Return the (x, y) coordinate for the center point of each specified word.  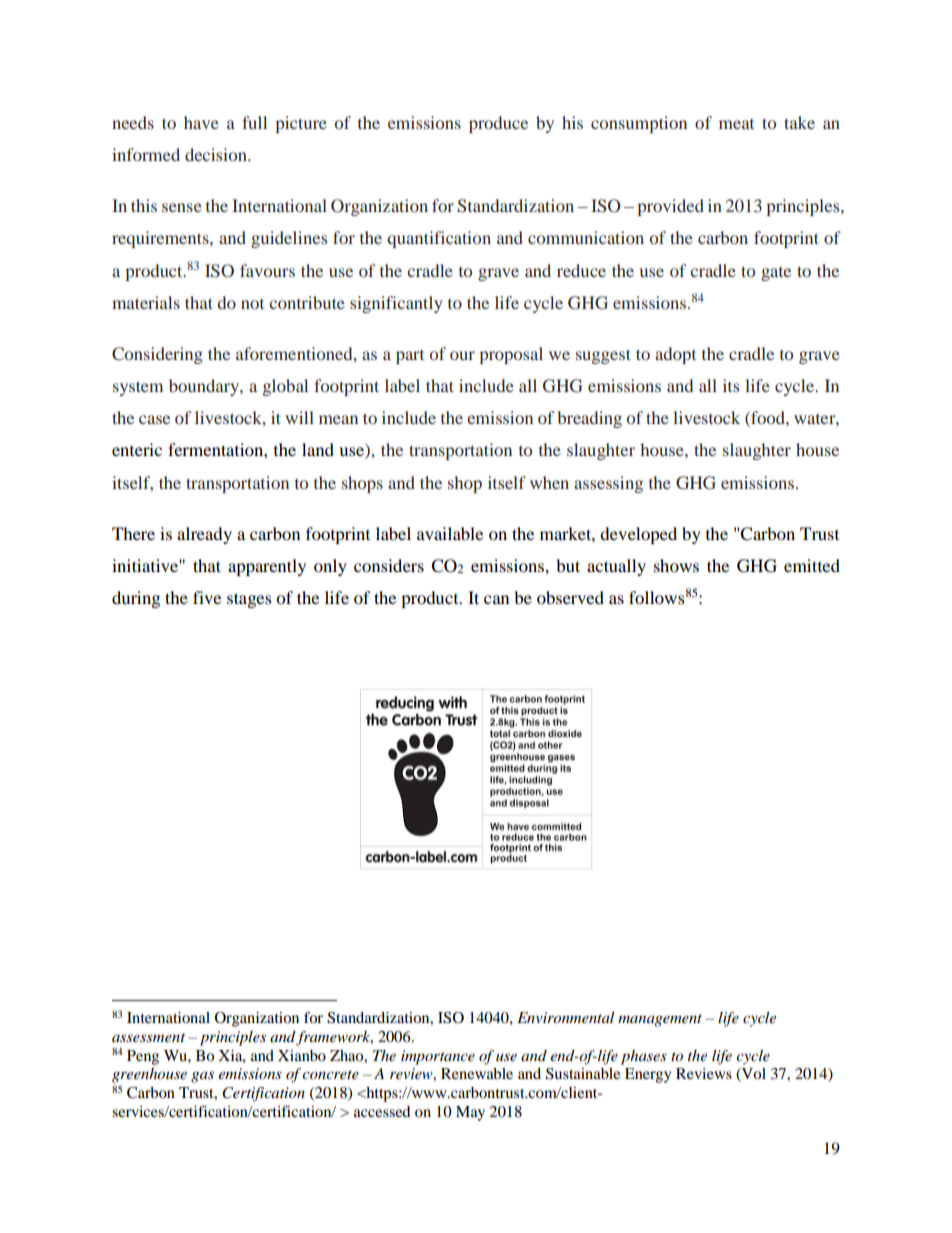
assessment (148, 1037)
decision (217, 154)
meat (736, 124)
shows (676, 565)
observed (570, 597)
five (207, 597)
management (660, 1020)
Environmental (566, 1017)
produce (498, 124)
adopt (675, 355)
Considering (157, 355)
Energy (648, 1075)
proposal (511, 355)
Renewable (477, 1073)
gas (202, 1077)
